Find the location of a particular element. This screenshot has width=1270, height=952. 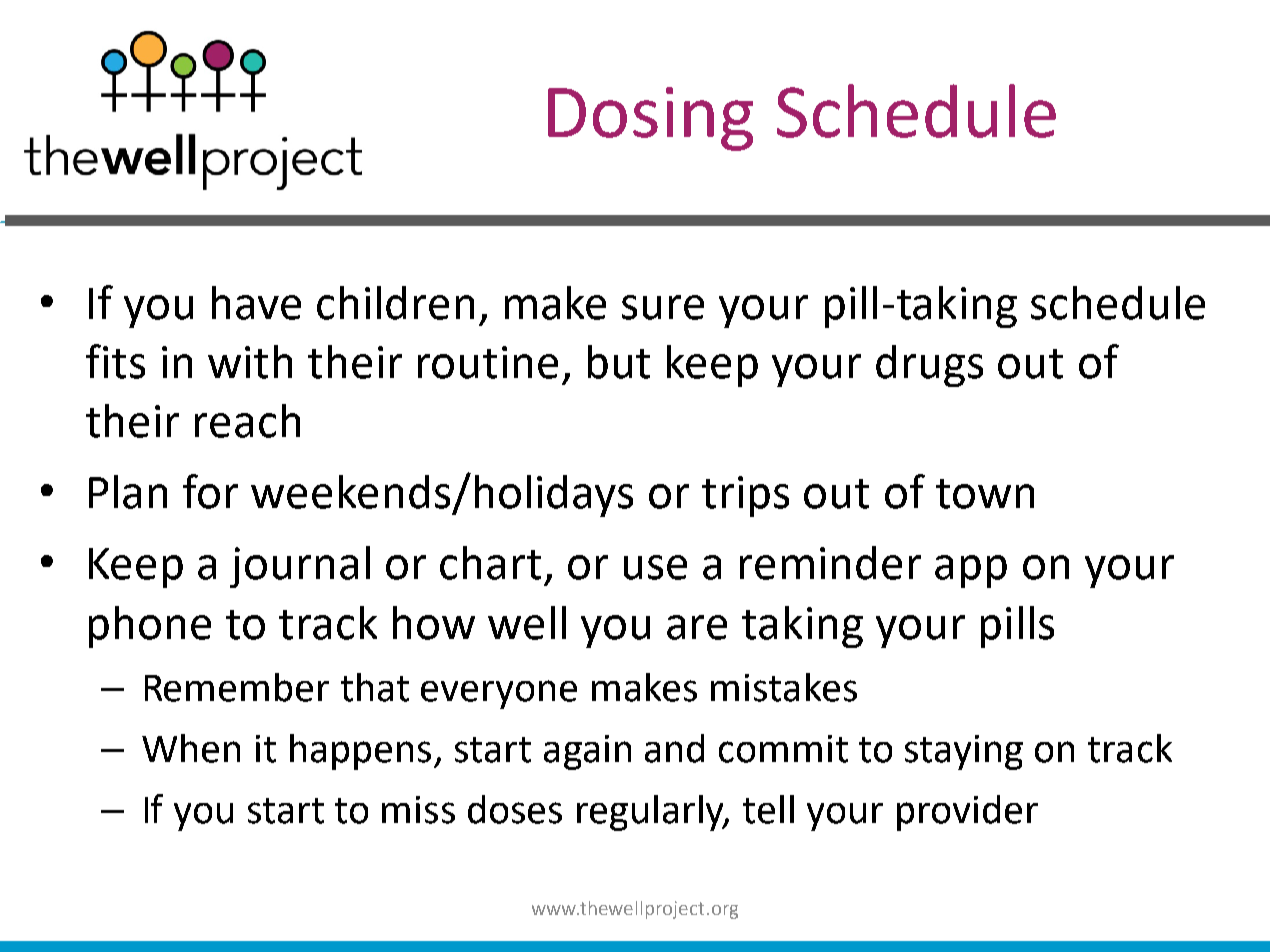

reminder is located at coordinates (830, 563).
